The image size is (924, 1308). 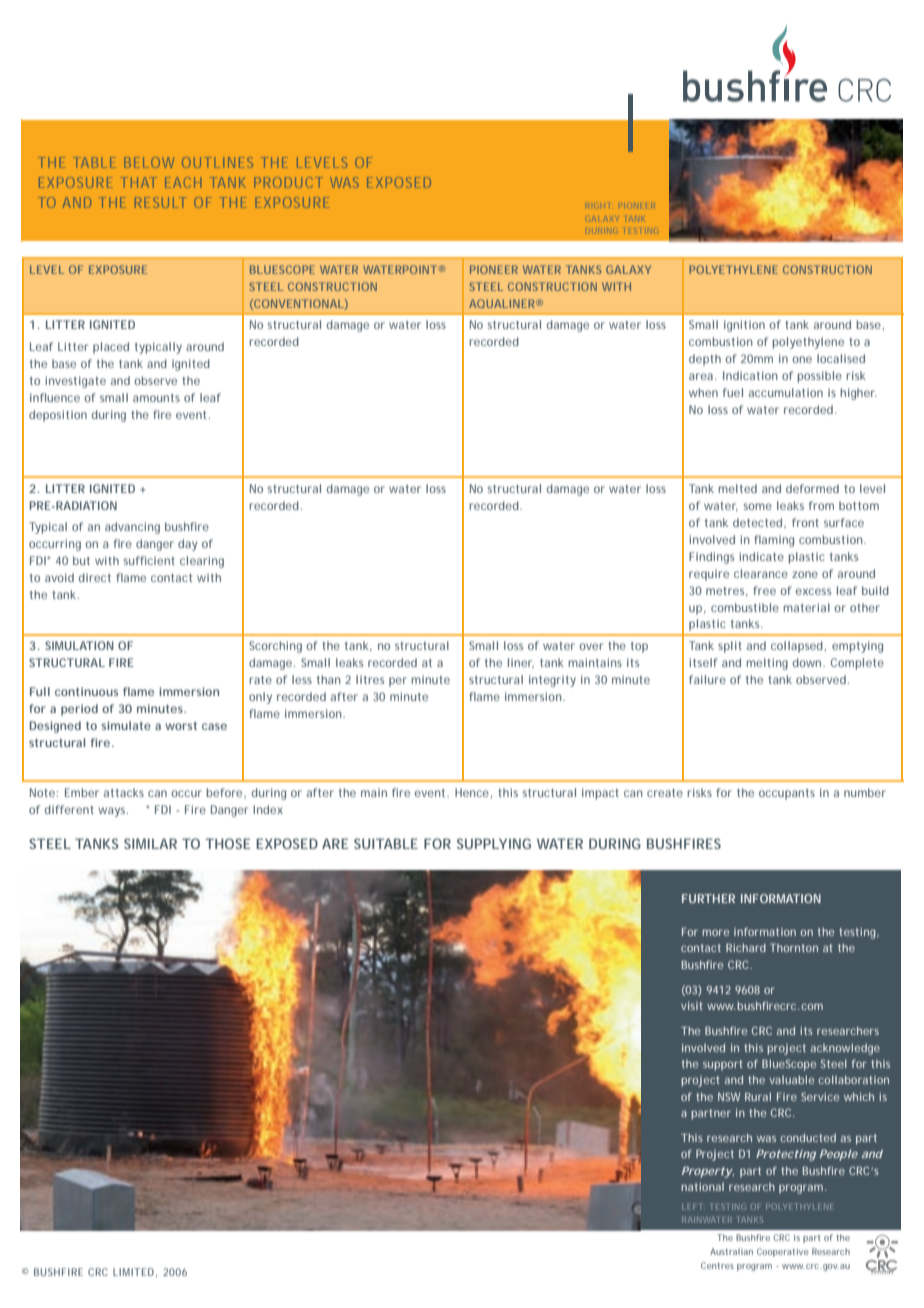 I want to click on LEFT, so click(x=693, y=1207).
